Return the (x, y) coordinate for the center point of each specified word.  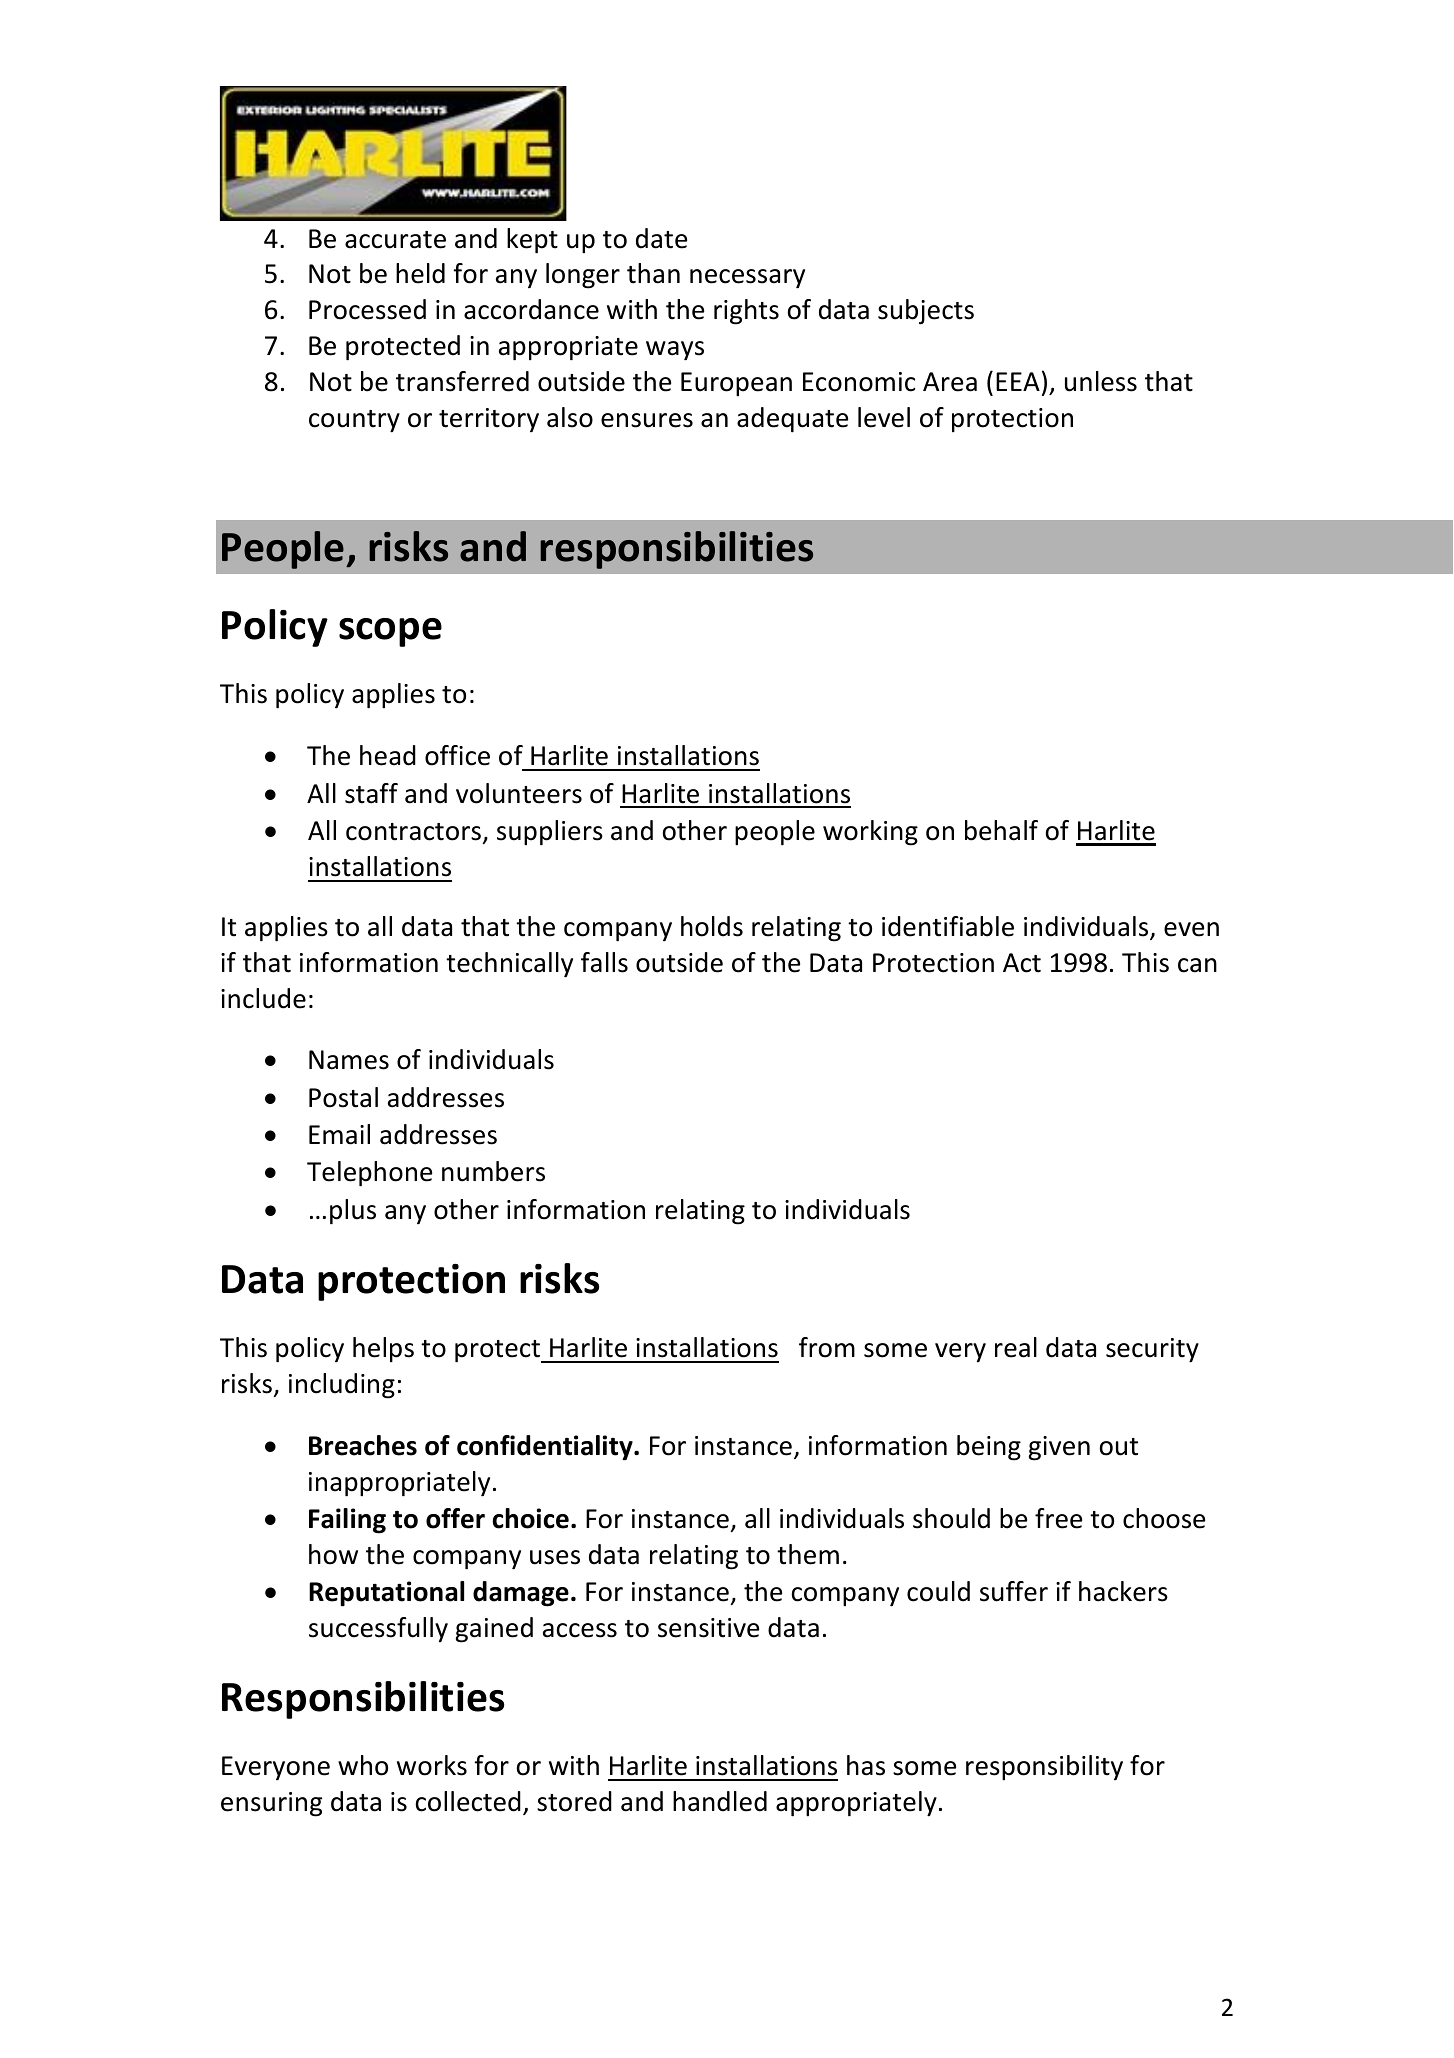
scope (390, 632)
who (363, 1765)
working (870, 833)
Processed (367, 309)
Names (349, 1060)
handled (720, 1801)
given (1059, 1448)
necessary (747, 279)
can (1197, 965)
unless (1101, 381)
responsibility (1044, 1768)
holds (712, 926)
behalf (1001, 830)
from (827, 1347)
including (342, 1386)
